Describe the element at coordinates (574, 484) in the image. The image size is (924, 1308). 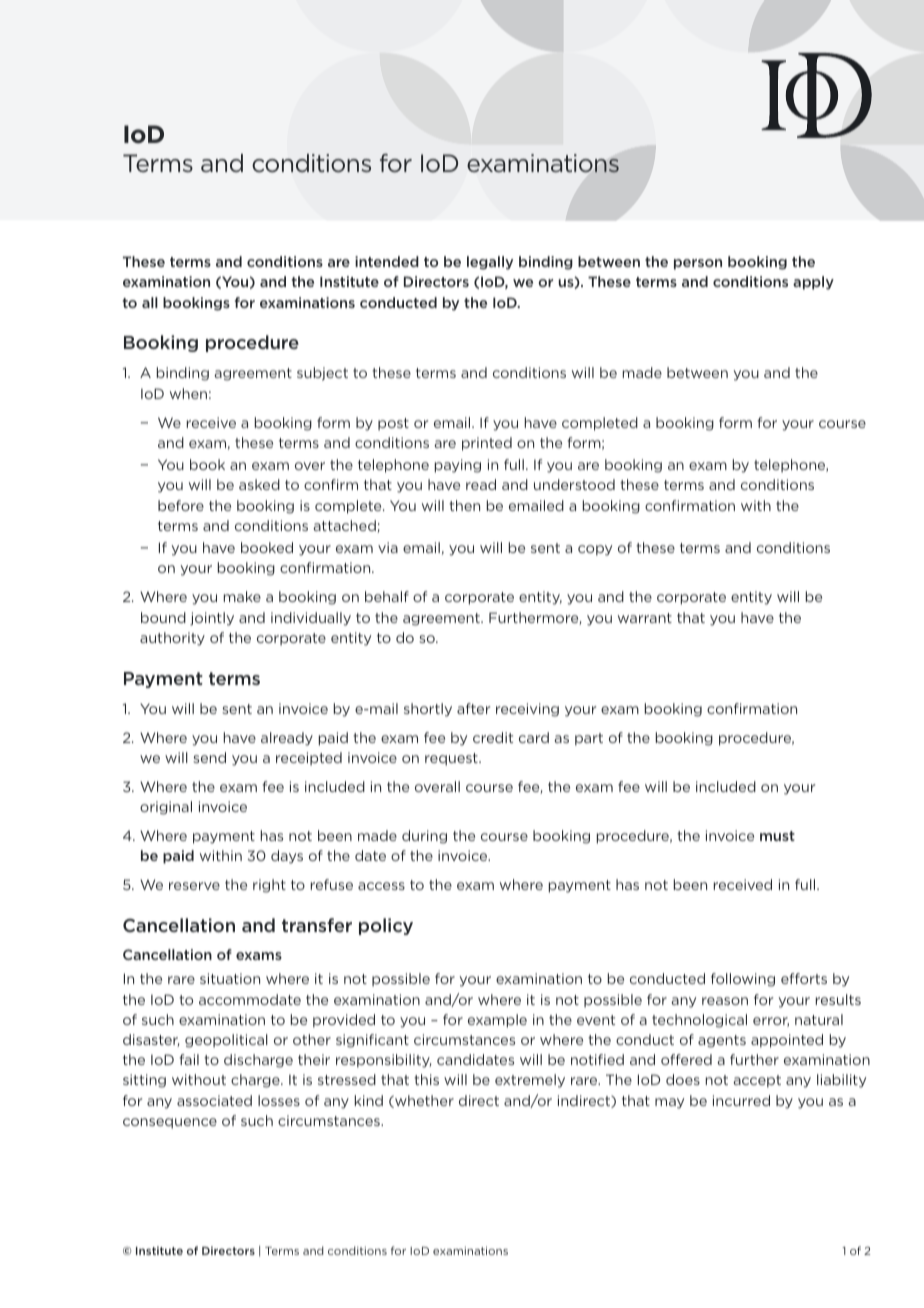
I see `understood` at that location.
